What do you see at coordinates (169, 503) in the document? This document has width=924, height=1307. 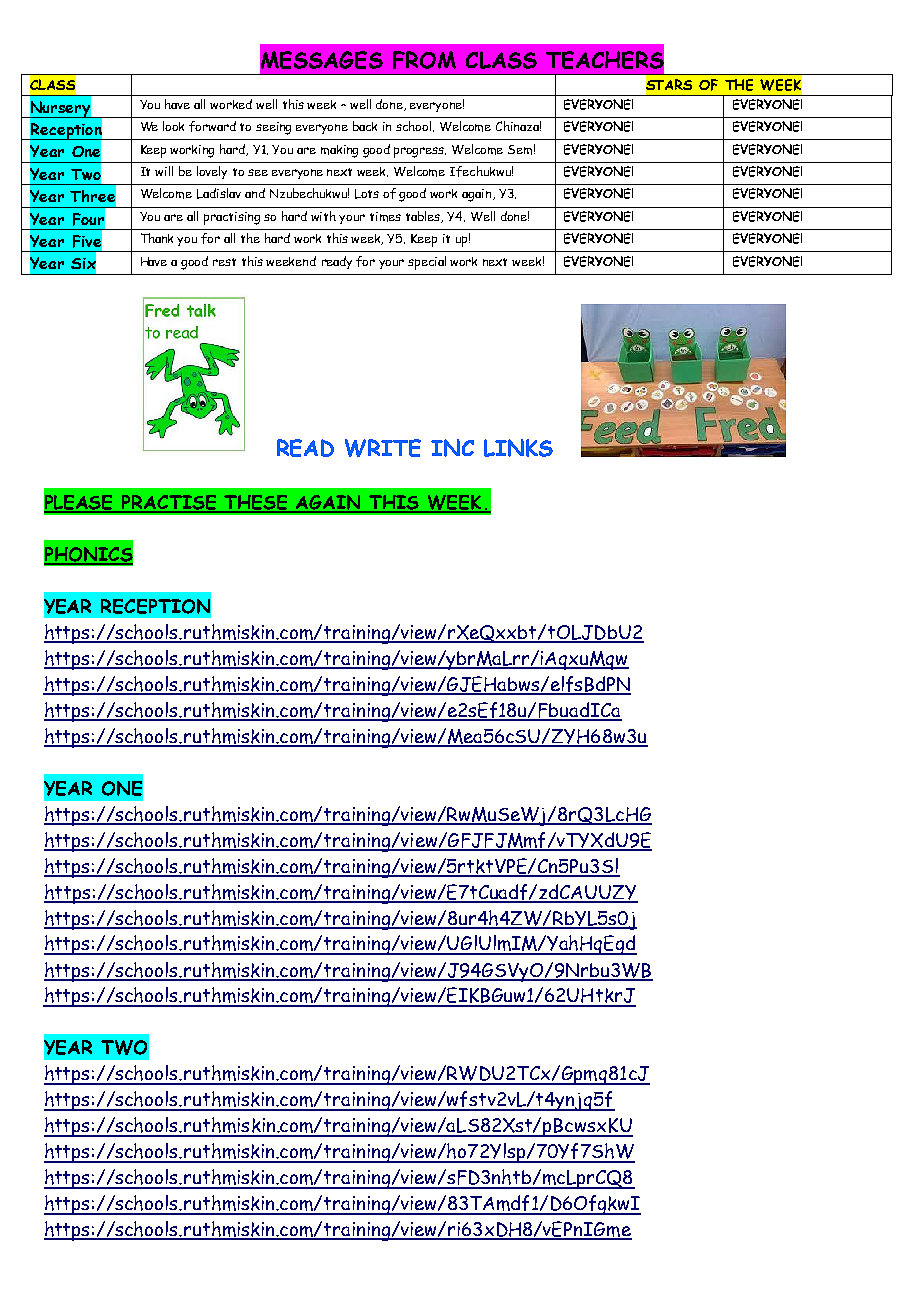 I see `PRACTISE` at bounding box center [169, 503].
